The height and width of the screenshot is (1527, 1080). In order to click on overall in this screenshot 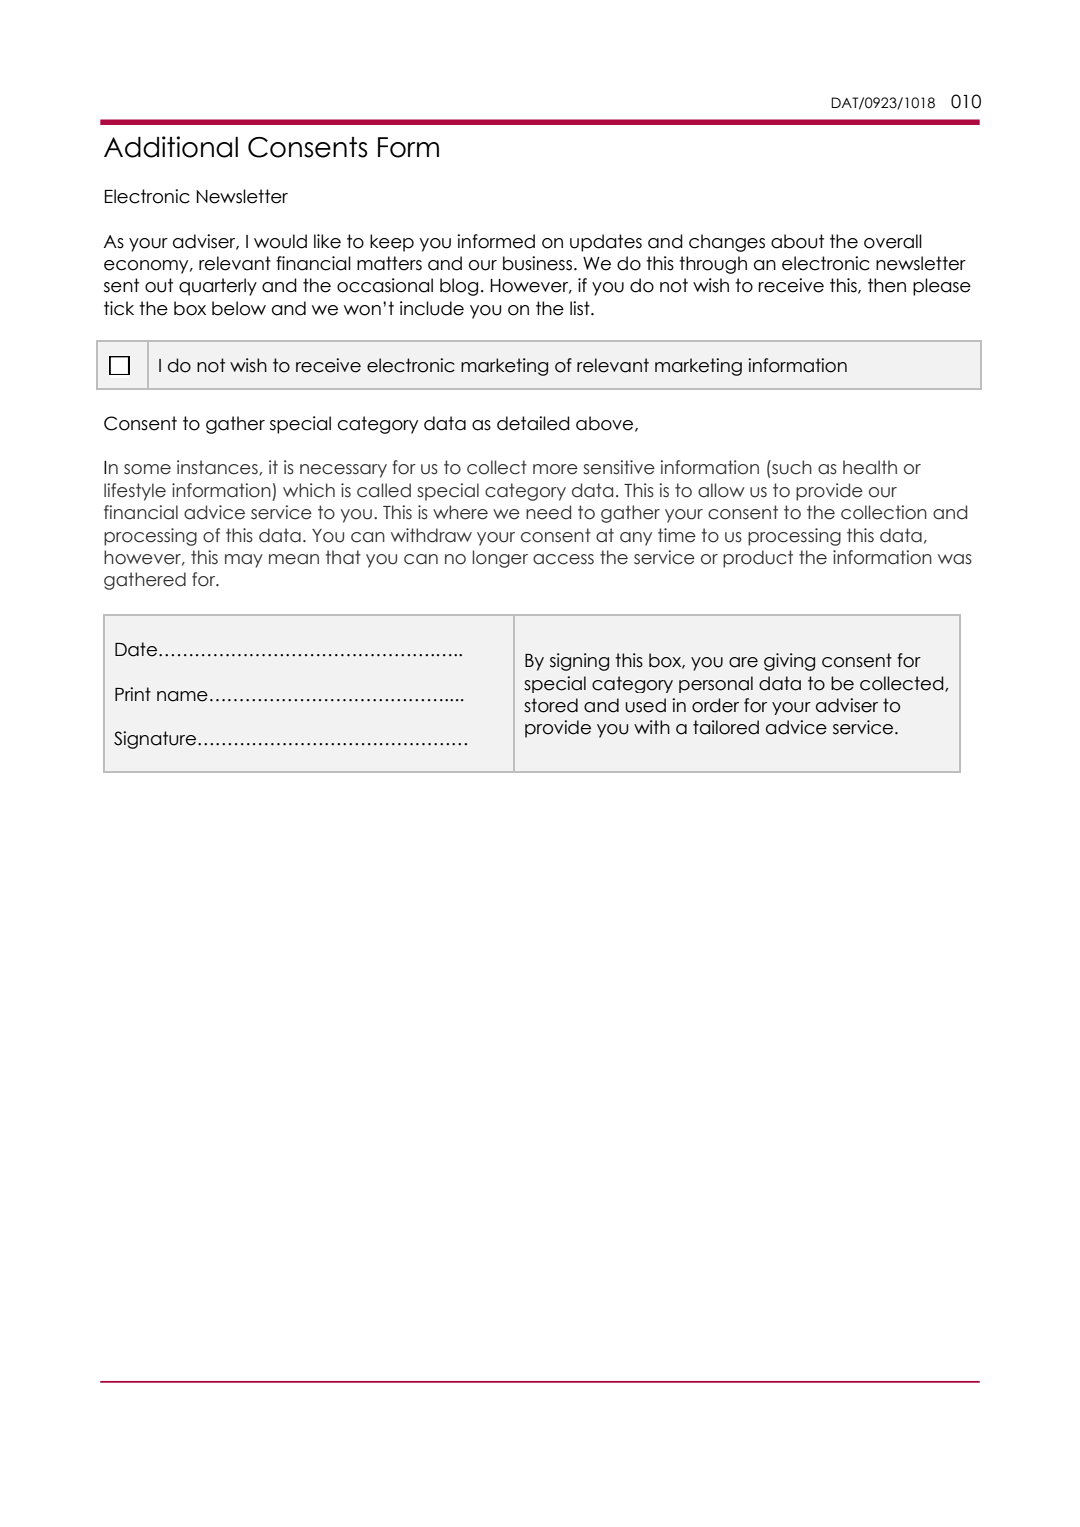, I will do `click(893, 241)`.
